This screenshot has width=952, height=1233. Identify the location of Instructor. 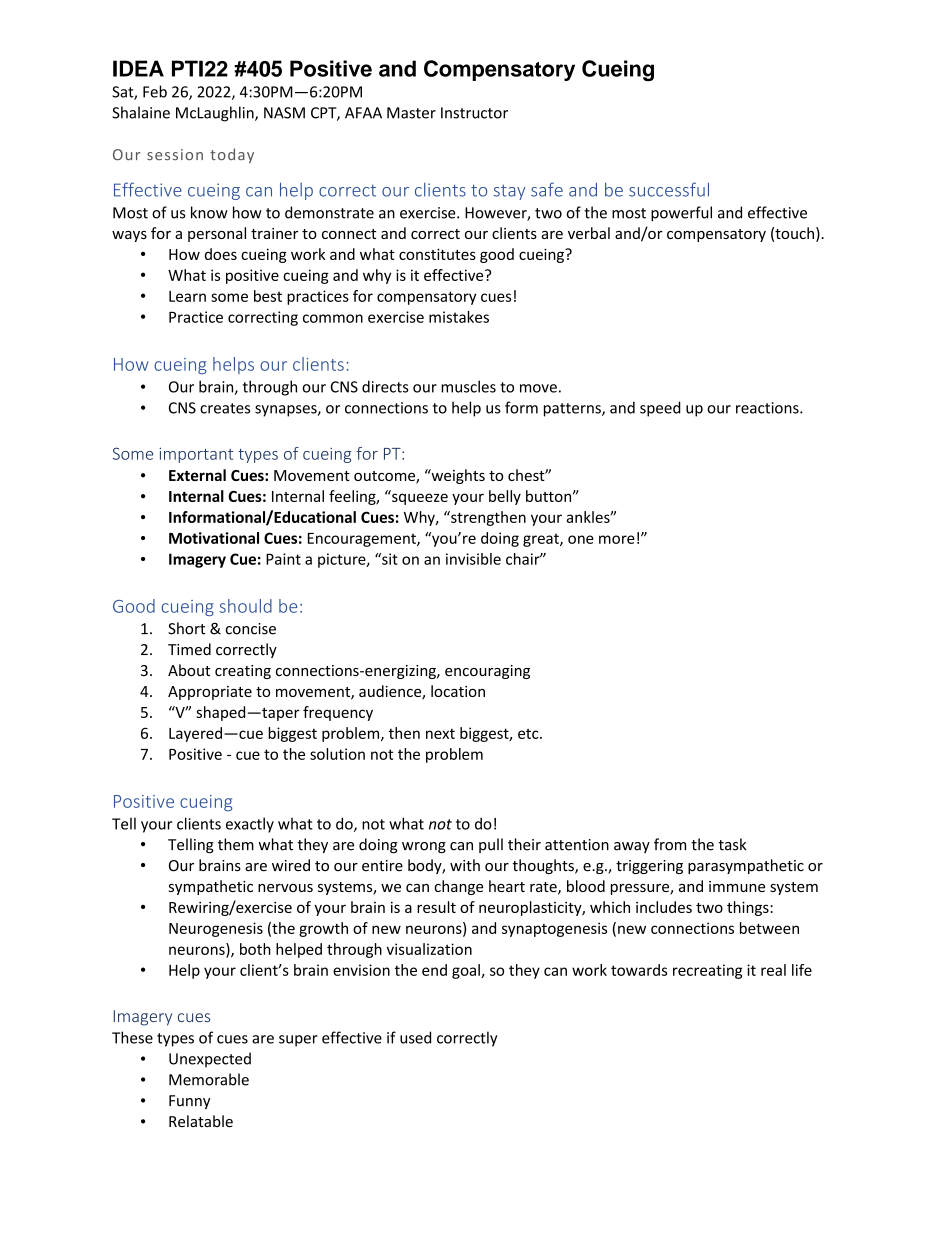
(474, 113).
